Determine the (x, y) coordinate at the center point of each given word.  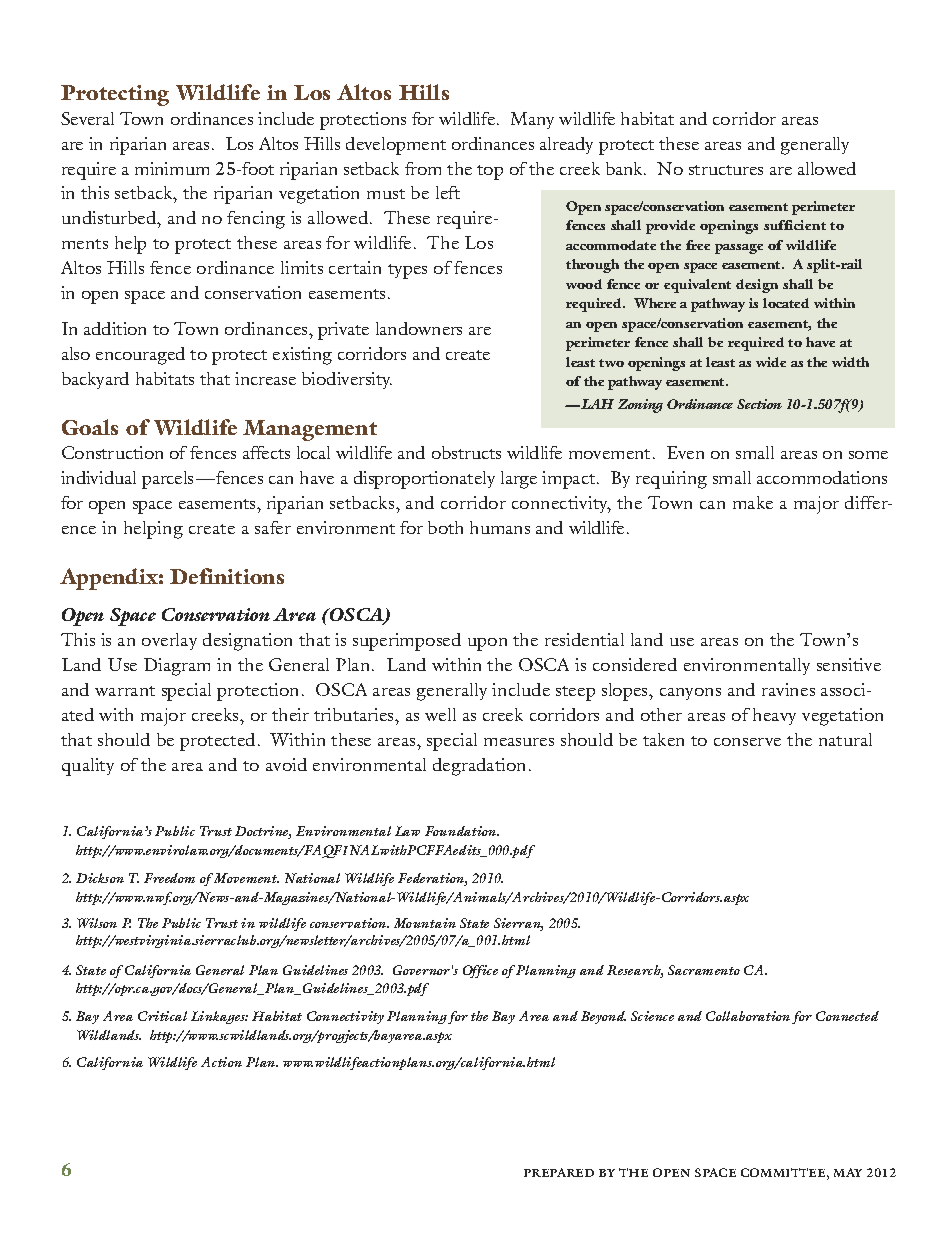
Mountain (425, 923)
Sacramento (704, 970)
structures (726, 170)
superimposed (407, 642)
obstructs (466, 452)
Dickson (100, 878)
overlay (169, 641)
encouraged (140, 356)
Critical (162, 1016)
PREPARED (559, 1172)
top (490, 172)
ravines (788, 689)
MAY (848, 1172)
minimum (172, 168)
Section (759, 404)
